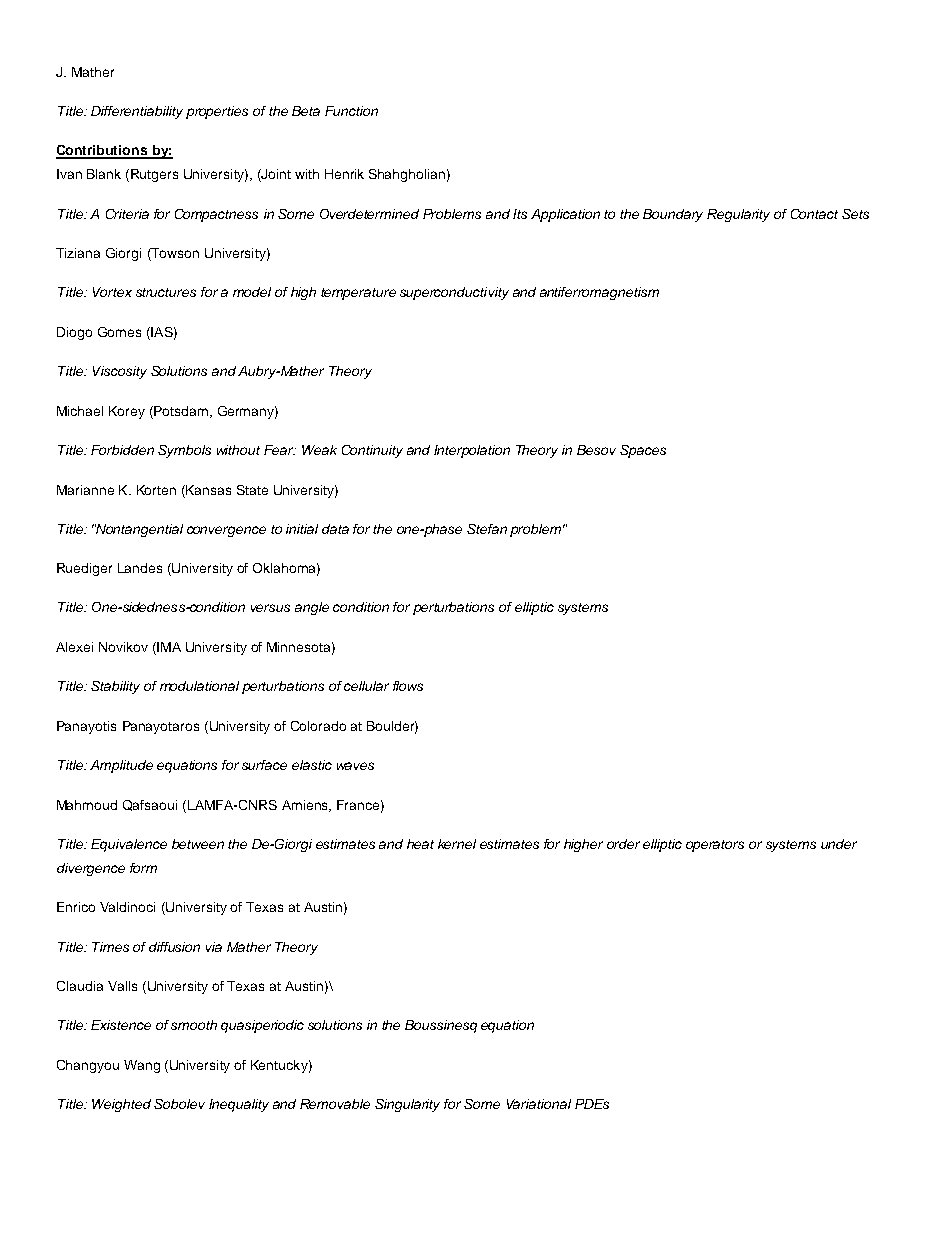  What do you see at coordinates (351, 111) in the screenshot?
I see `Function` at bounding box center [351, 111].
